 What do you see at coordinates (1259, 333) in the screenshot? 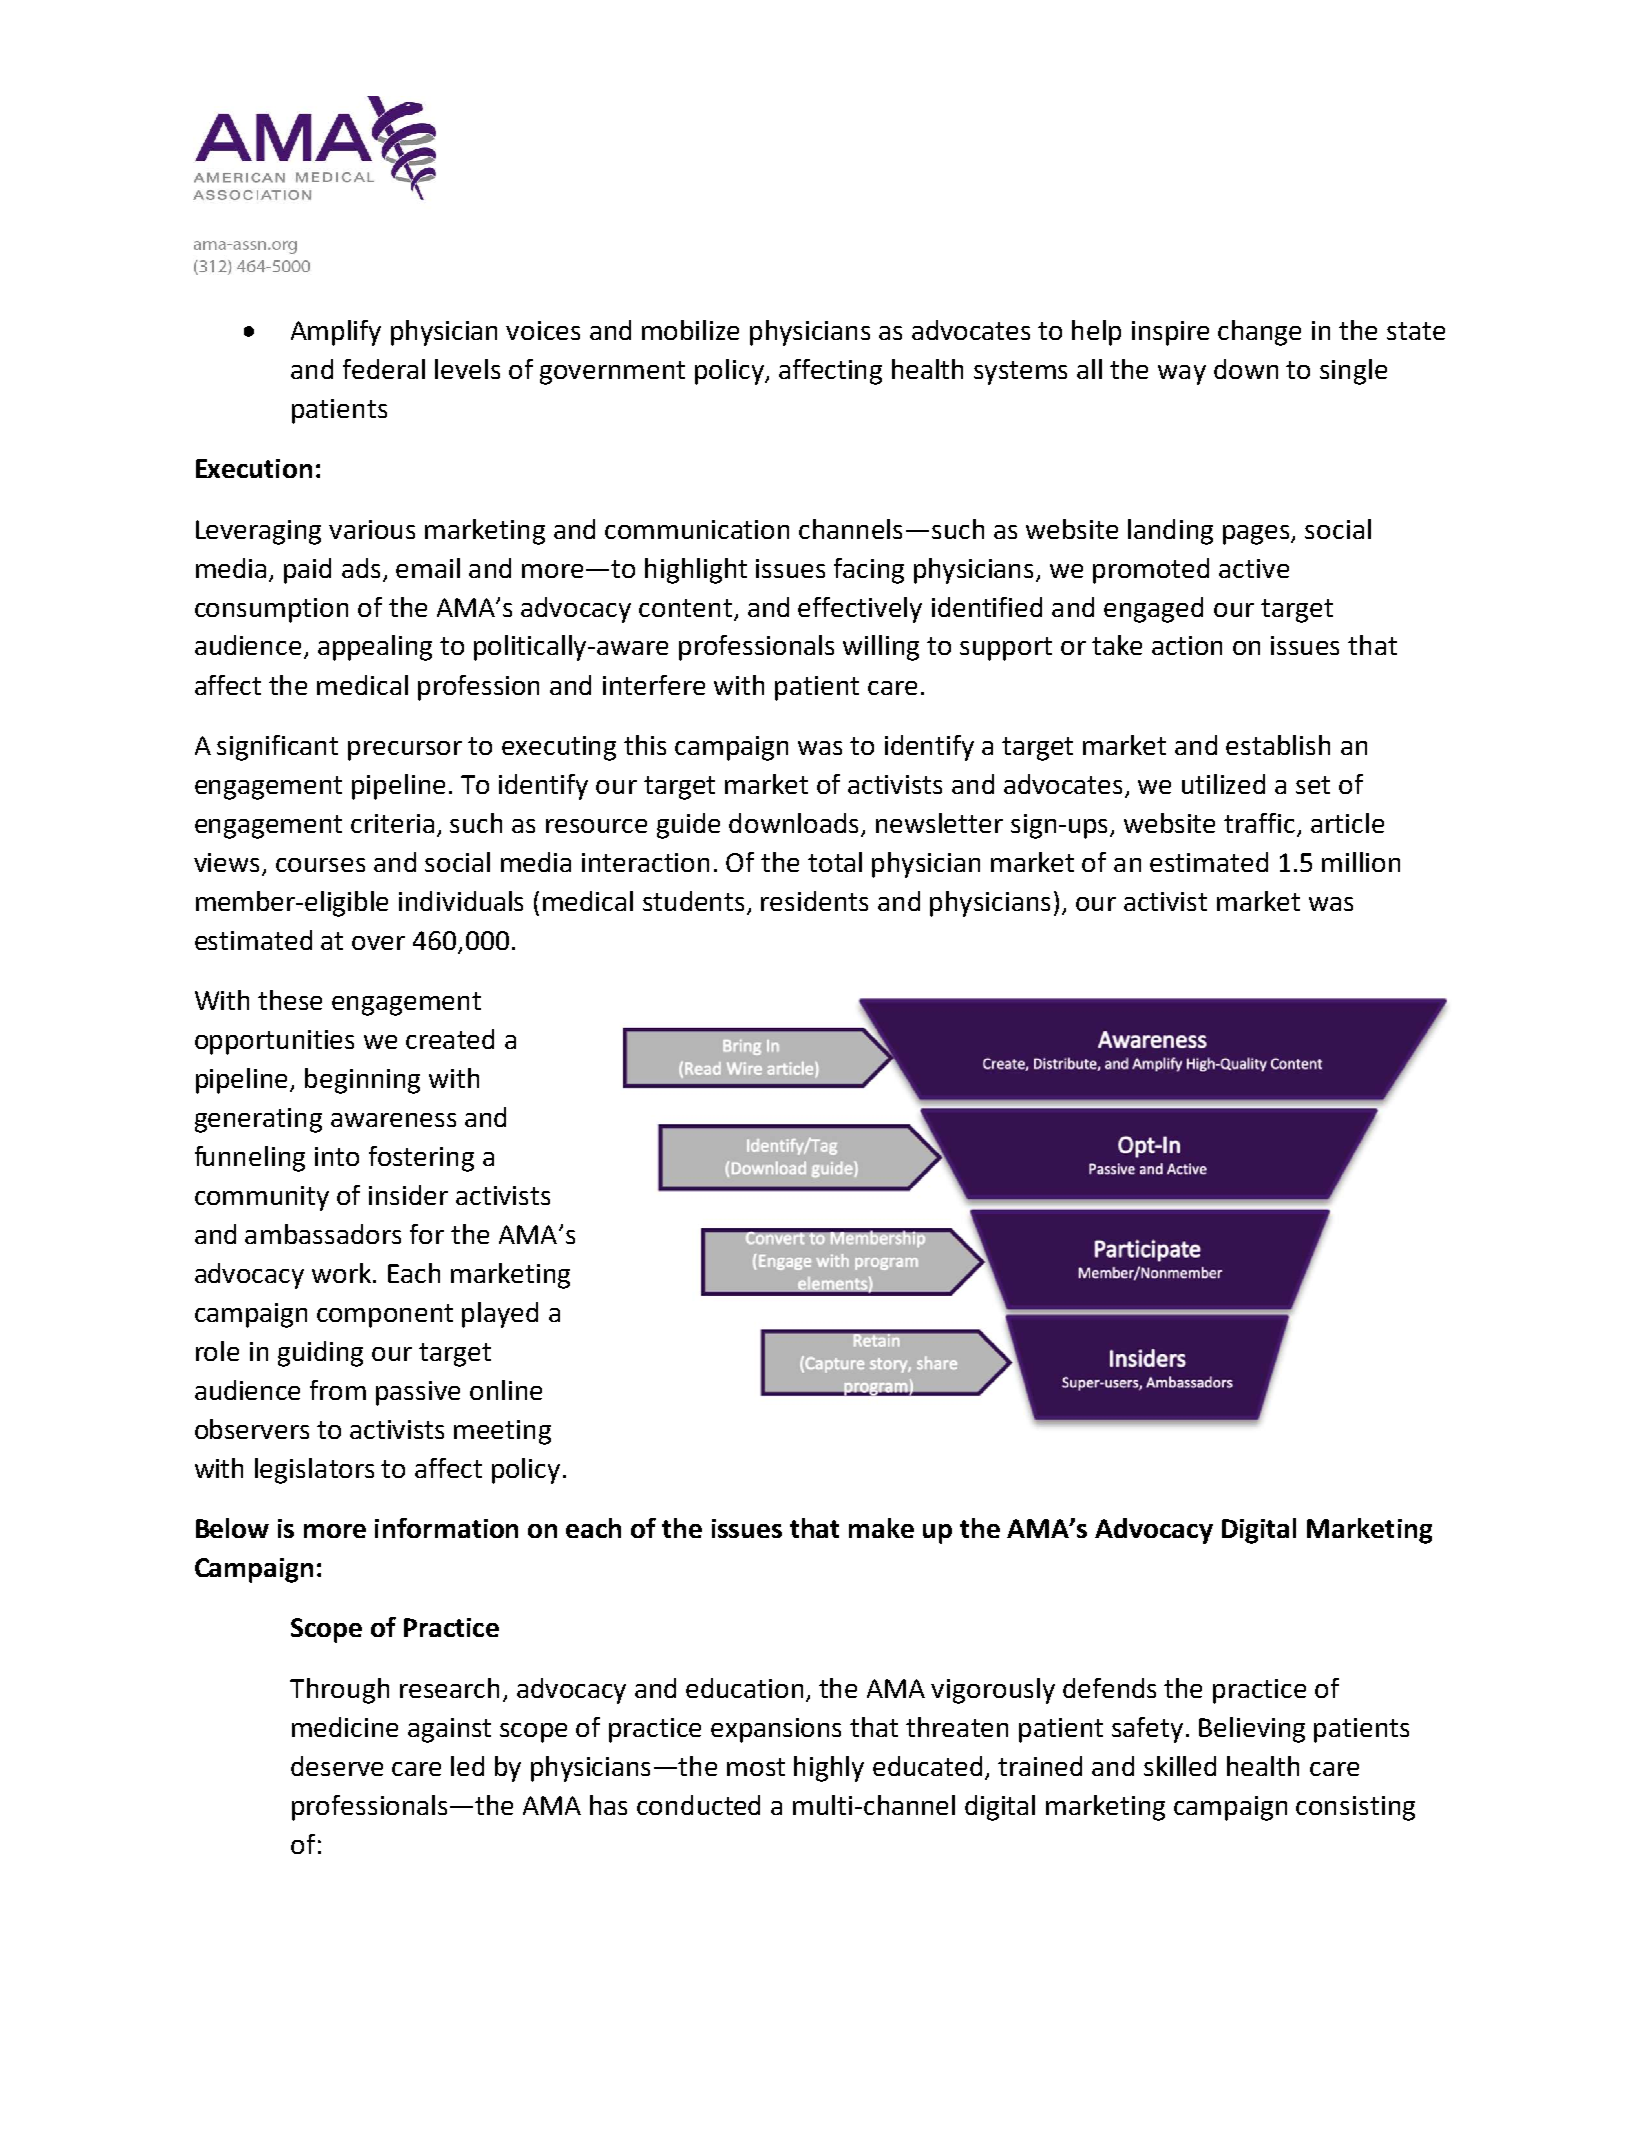
I see `change` at bounding box center [1259, 333].
